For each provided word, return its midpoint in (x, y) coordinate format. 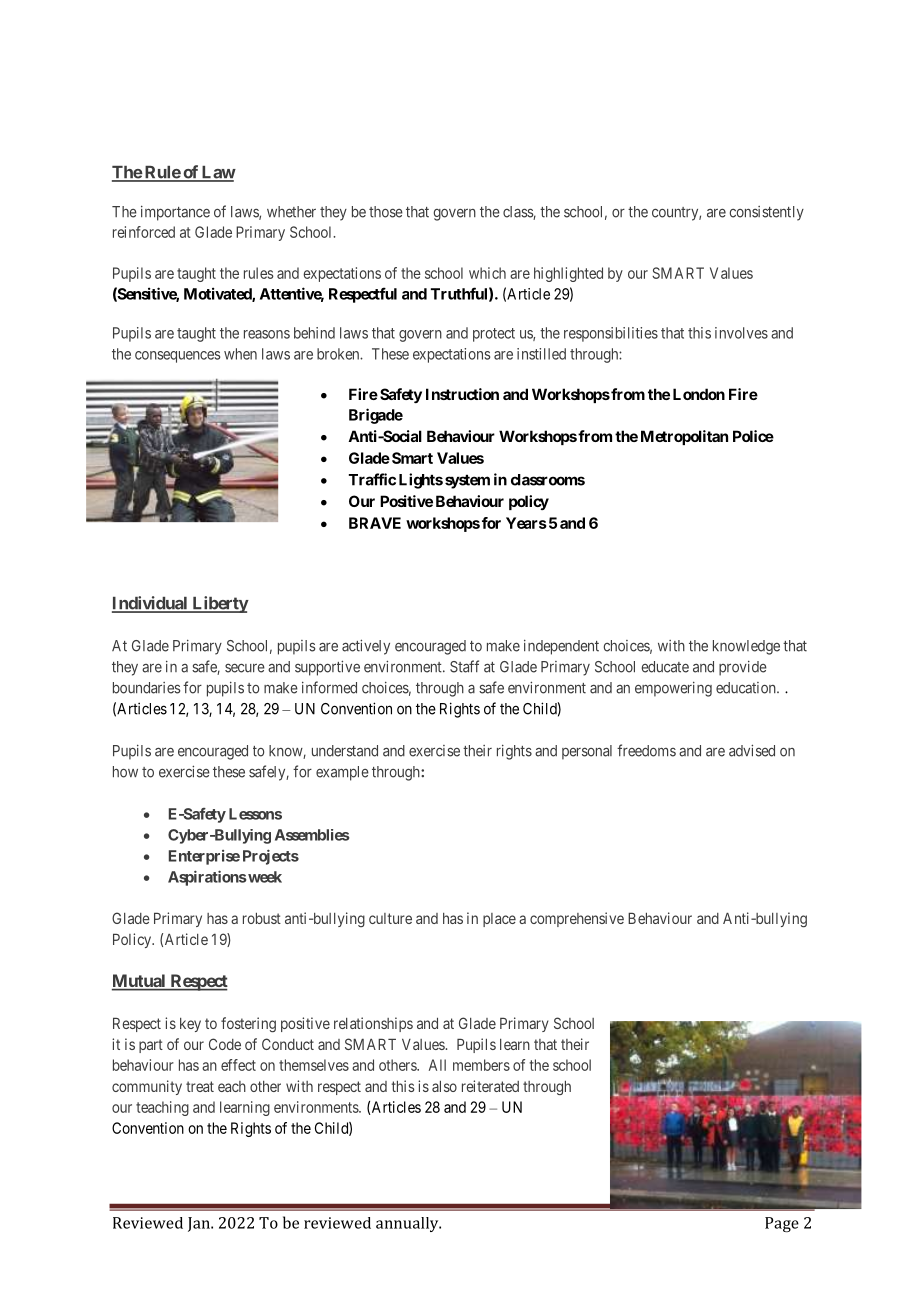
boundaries (146, 688)
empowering (673, 689)
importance (175, 213)
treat (200, 1086)
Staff (464, 666)
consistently (767, 213)
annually (408, 1224)
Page (782, 1224)
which (487, 273)
